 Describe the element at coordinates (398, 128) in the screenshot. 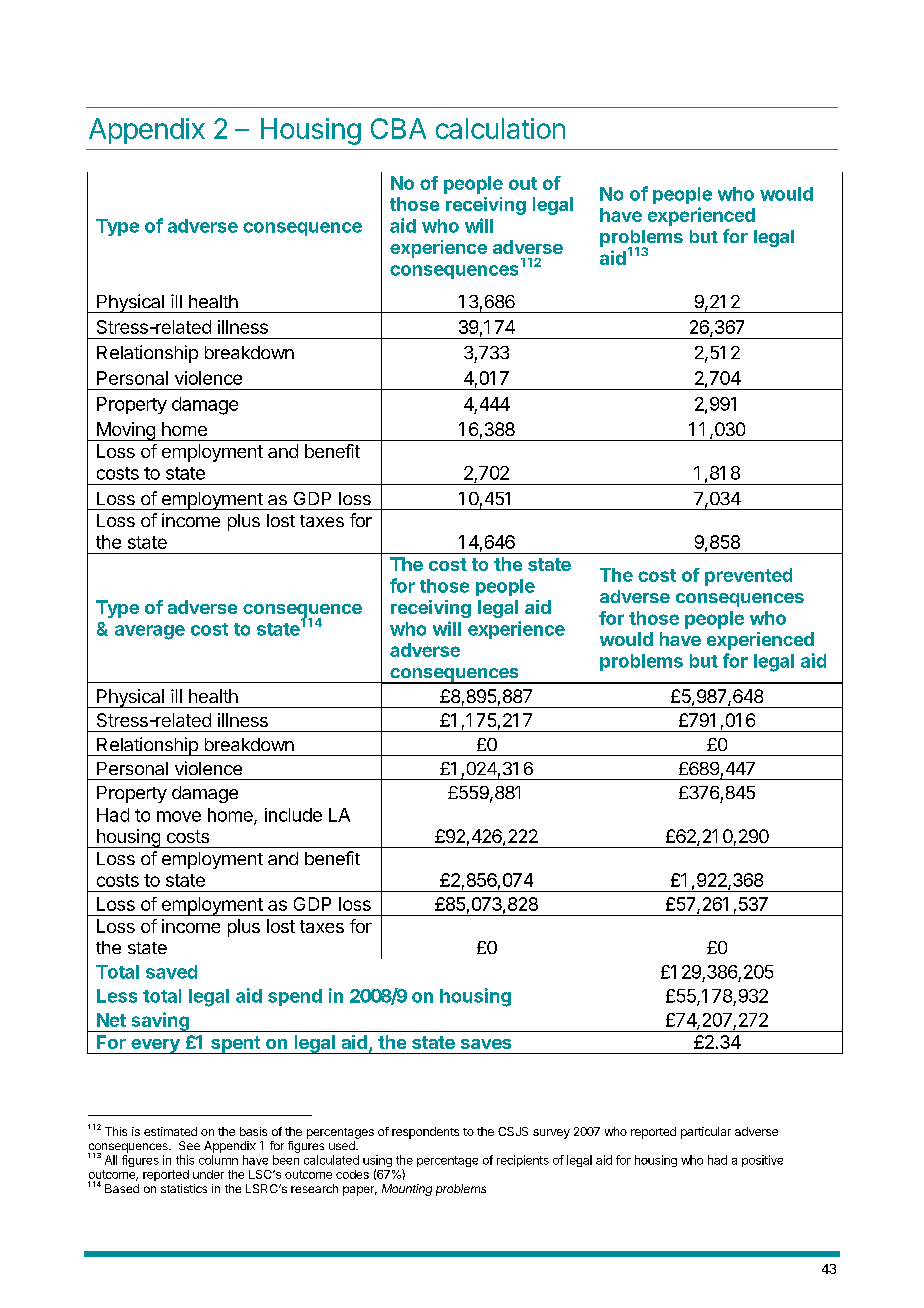

I see `CBA` at that location.
